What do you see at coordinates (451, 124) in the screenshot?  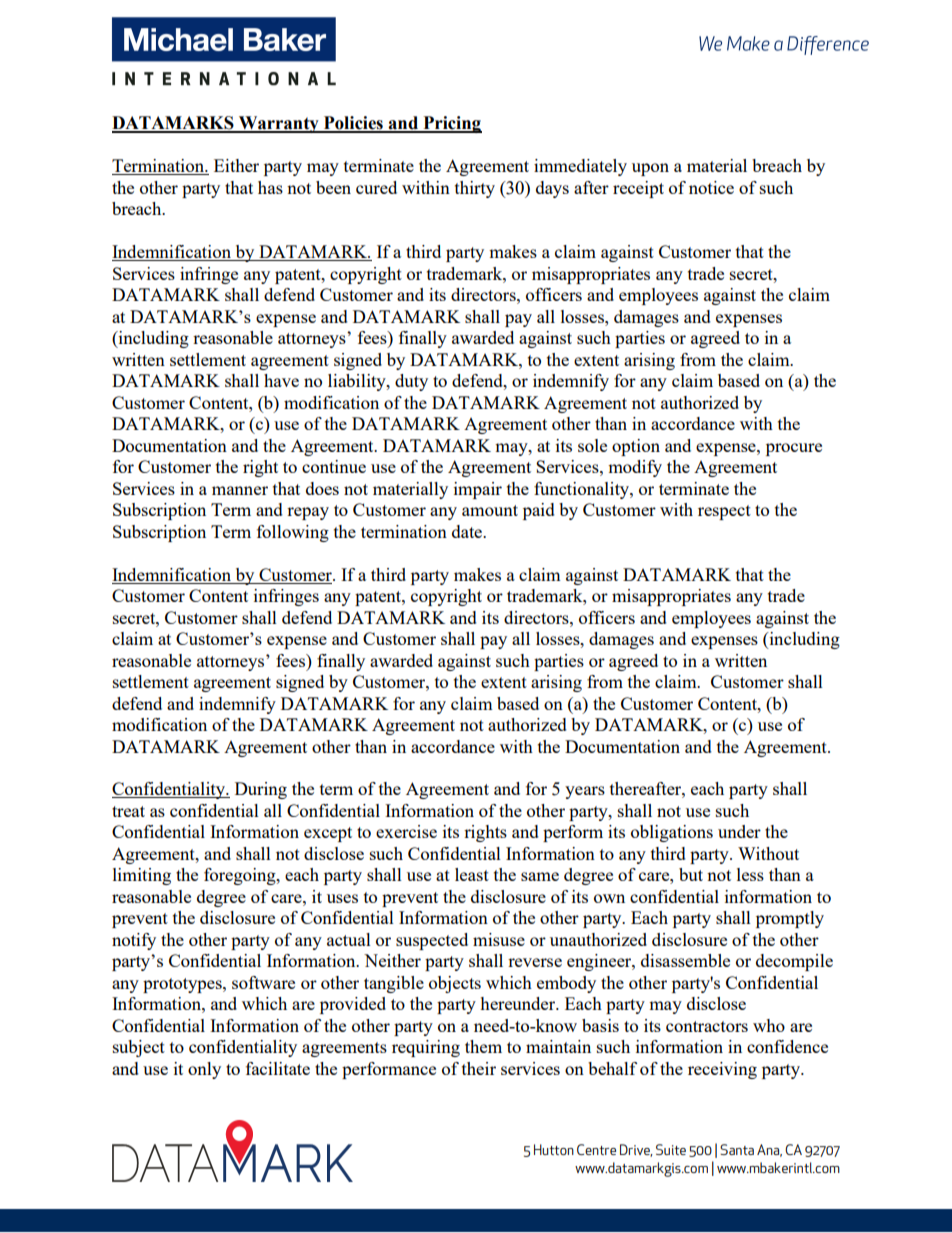 I see `Pricing` at bounding box center [451, 124].
